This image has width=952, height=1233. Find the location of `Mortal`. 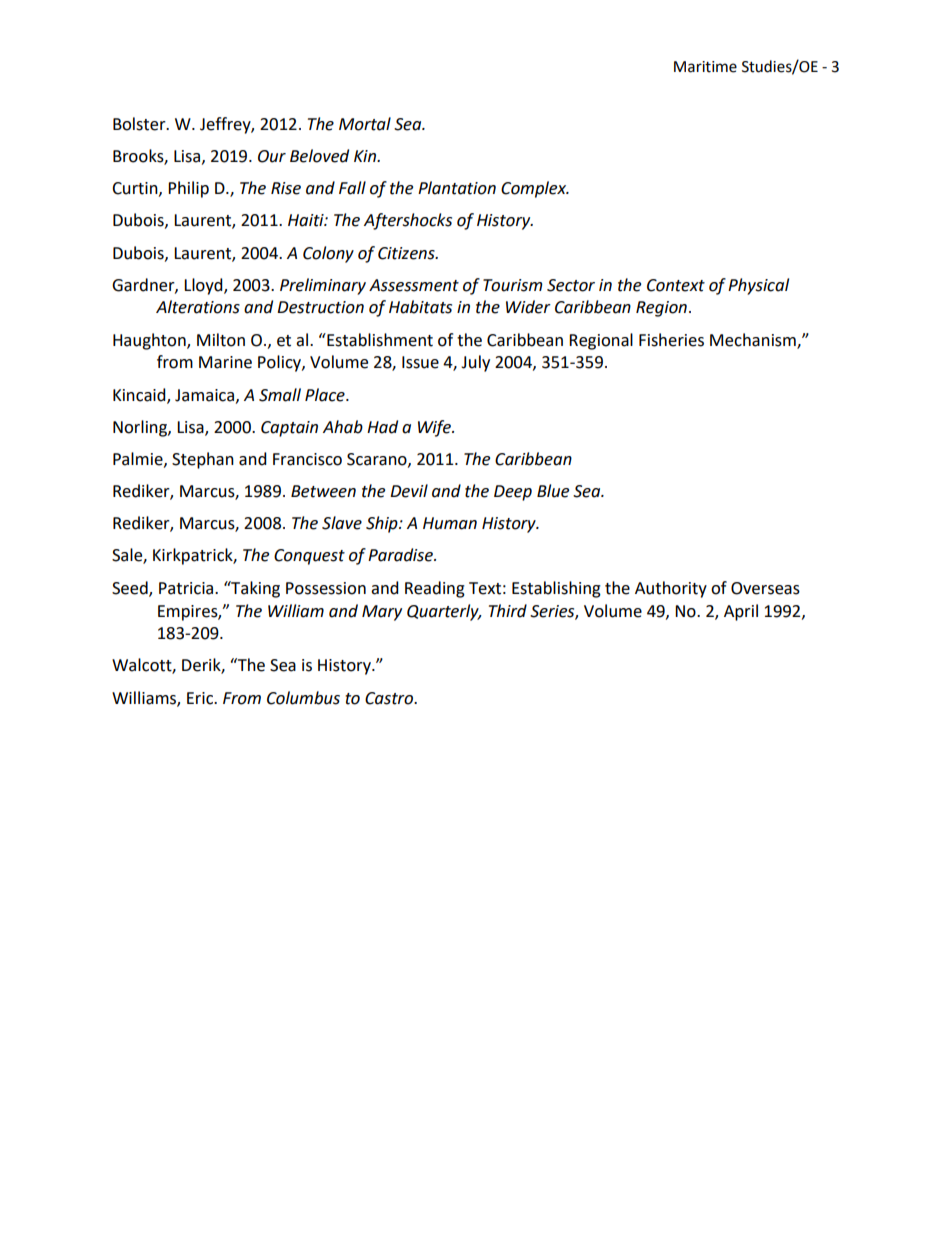

Mortal is located at coordinates (365, 124).
